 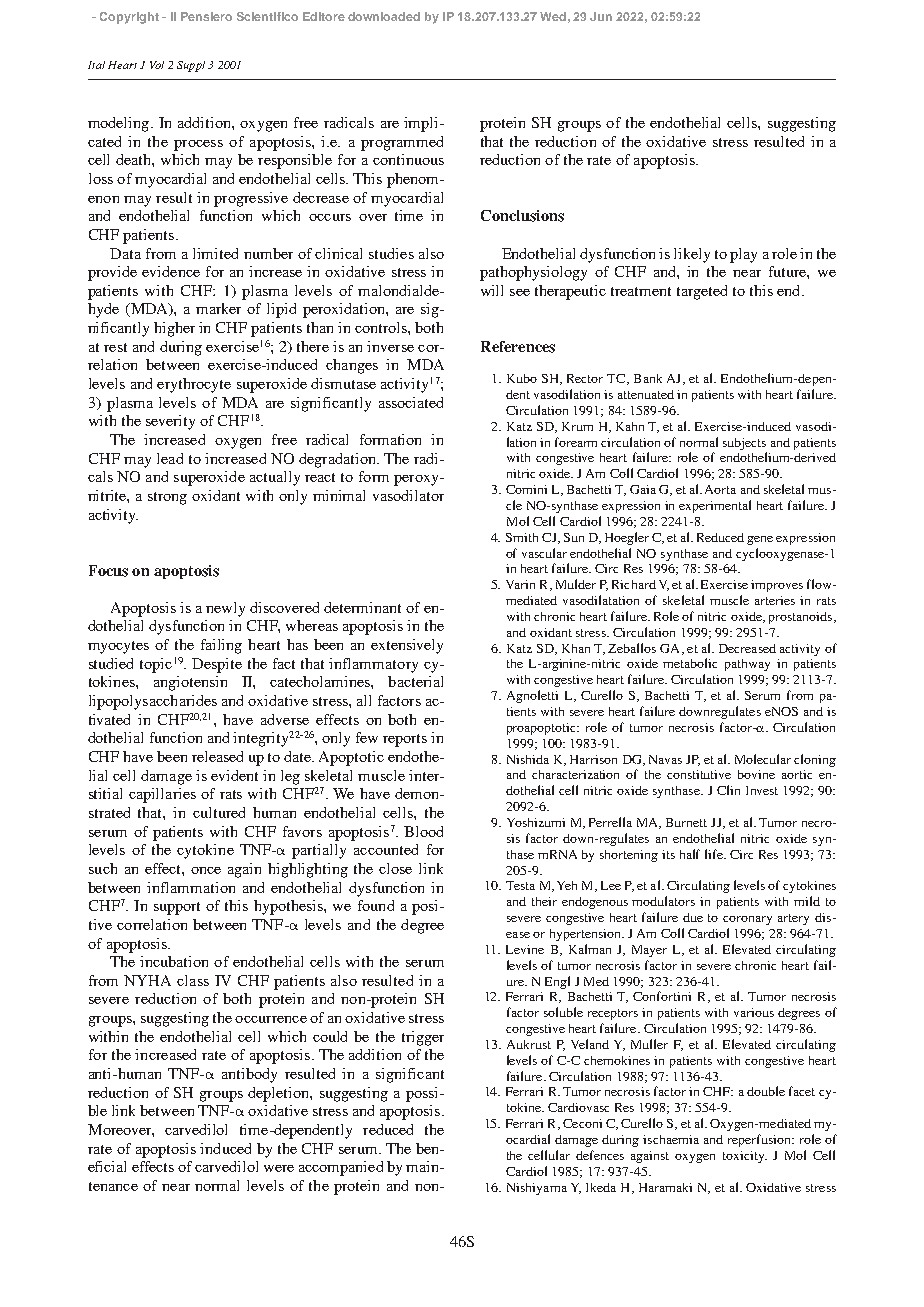 I want to click on newly, so click(x=225, y=609).
